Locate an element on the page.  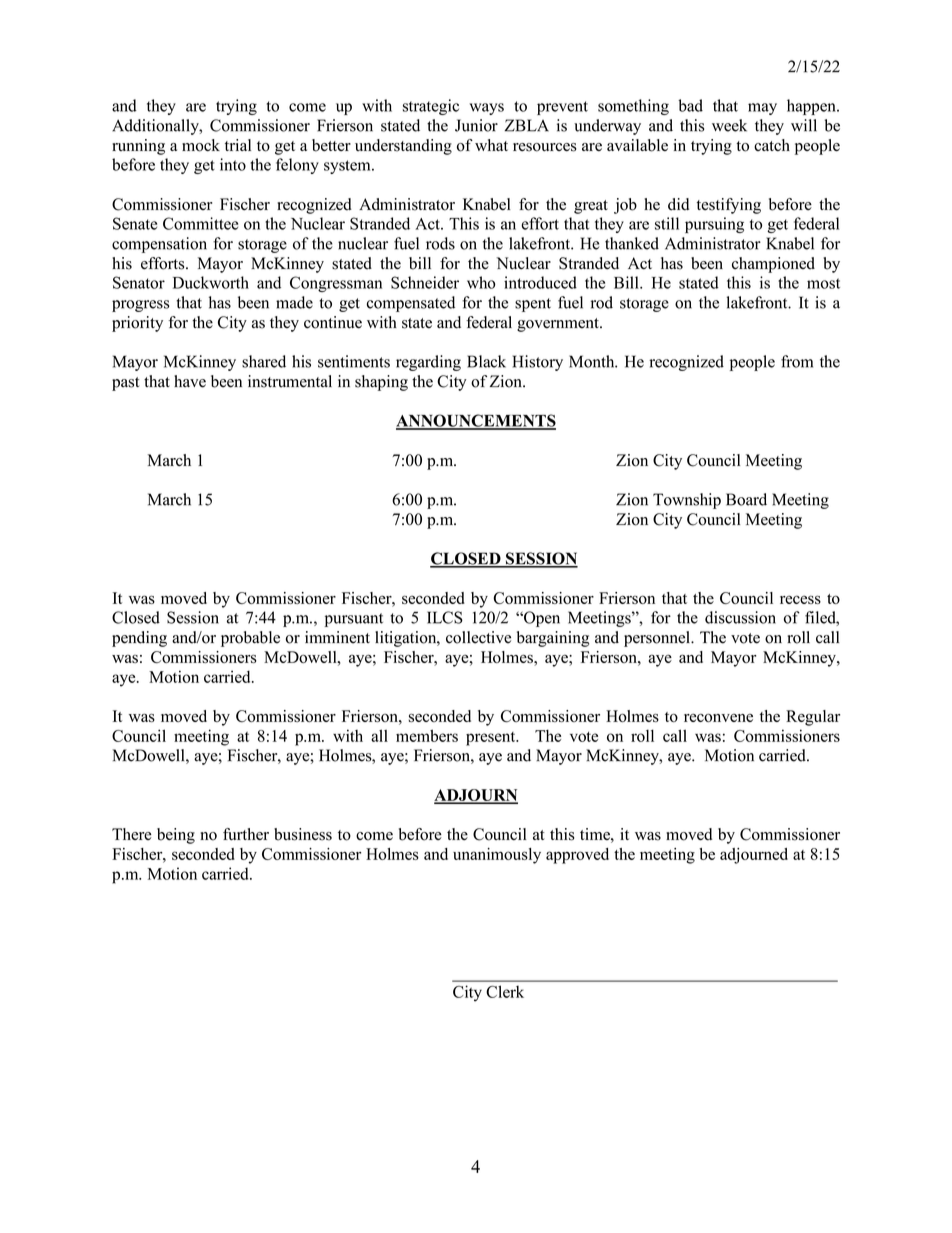
from is located at coordinates (797, 361).
